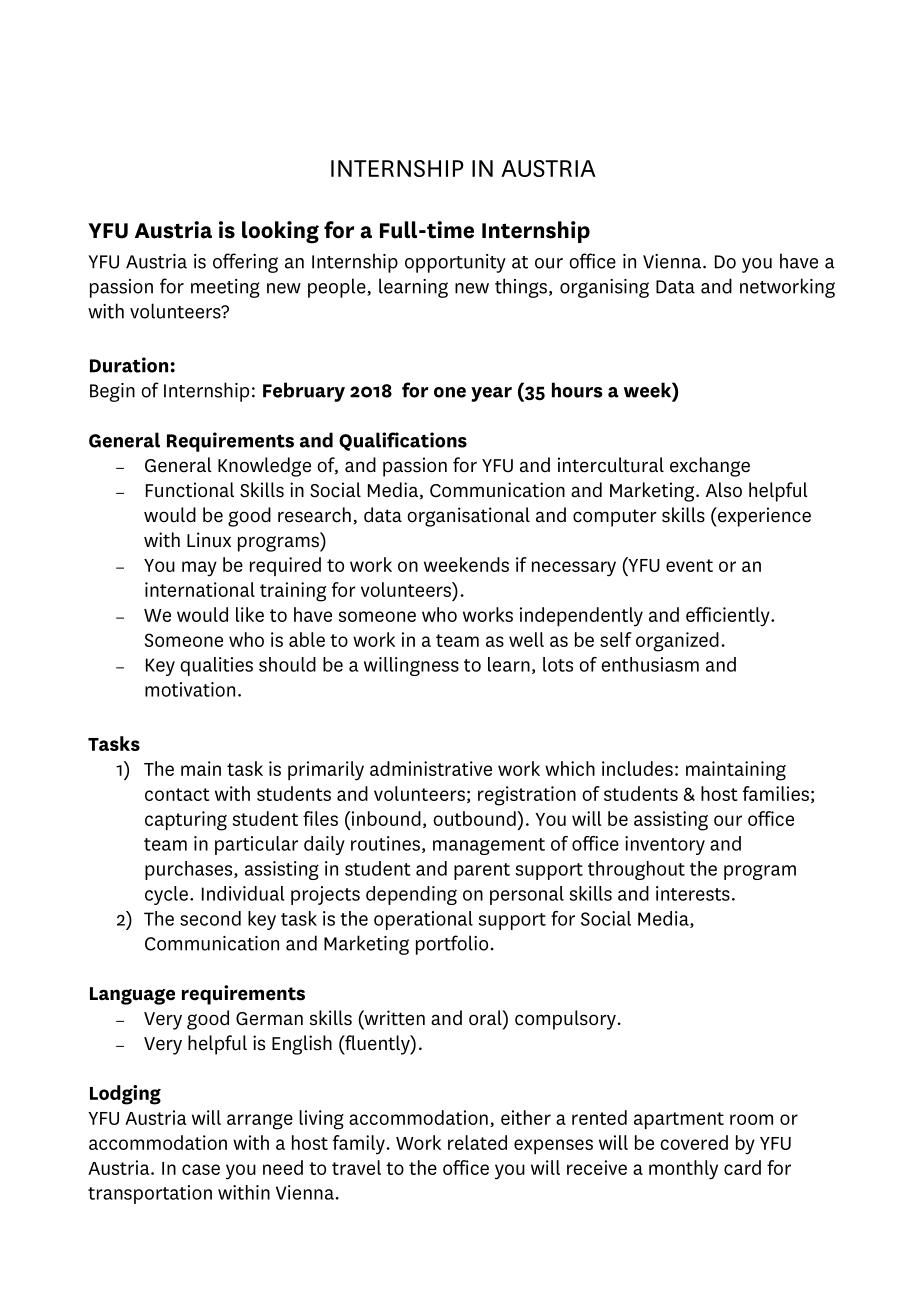 The height and width of the screenshot is (1308, 924). What do you see at coordinates (604, 288) in the screenshot?
I see `organising` at bounding box center [604, 288].
